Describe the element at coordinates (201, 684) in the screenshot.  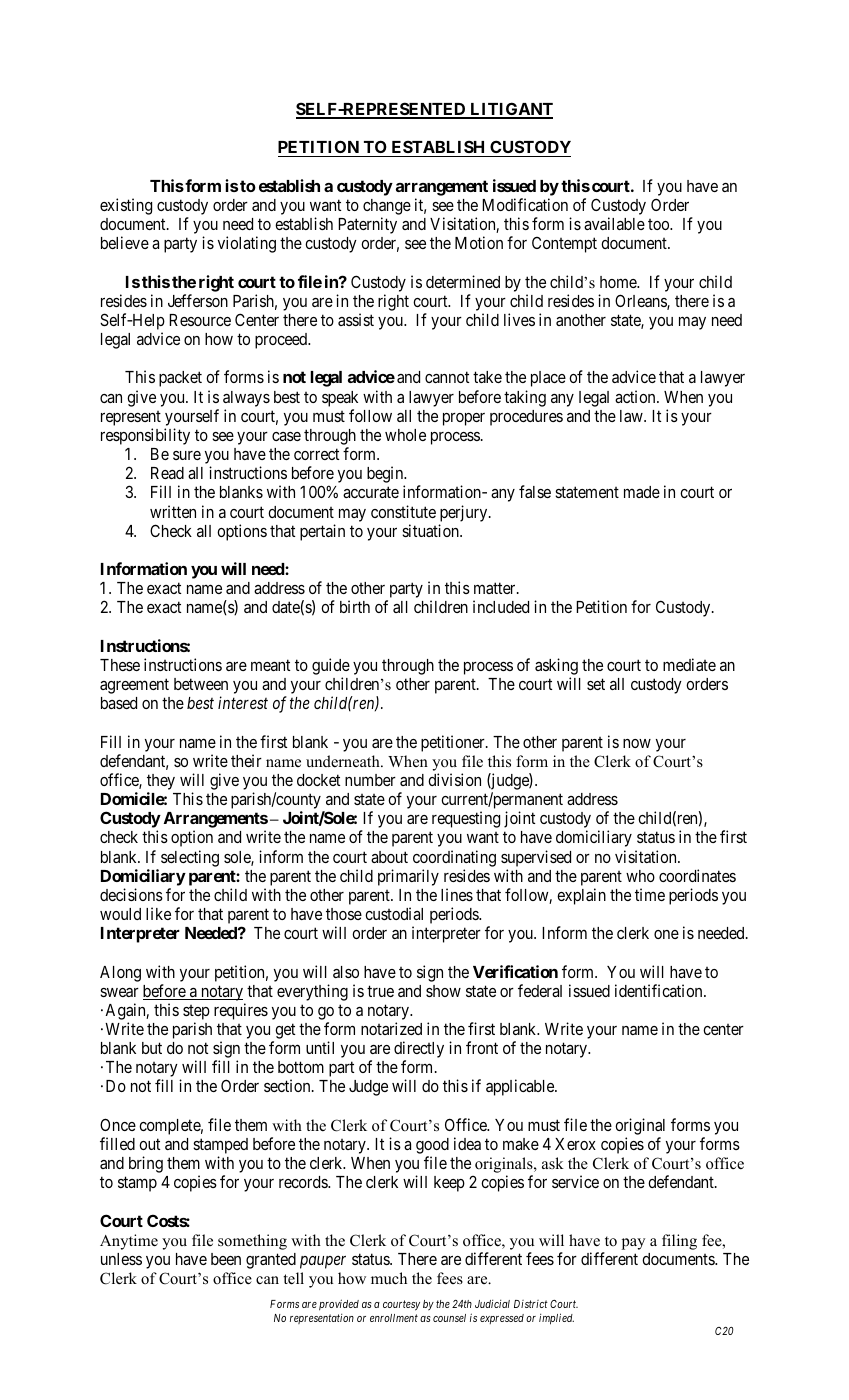
I see `between` at that location.
